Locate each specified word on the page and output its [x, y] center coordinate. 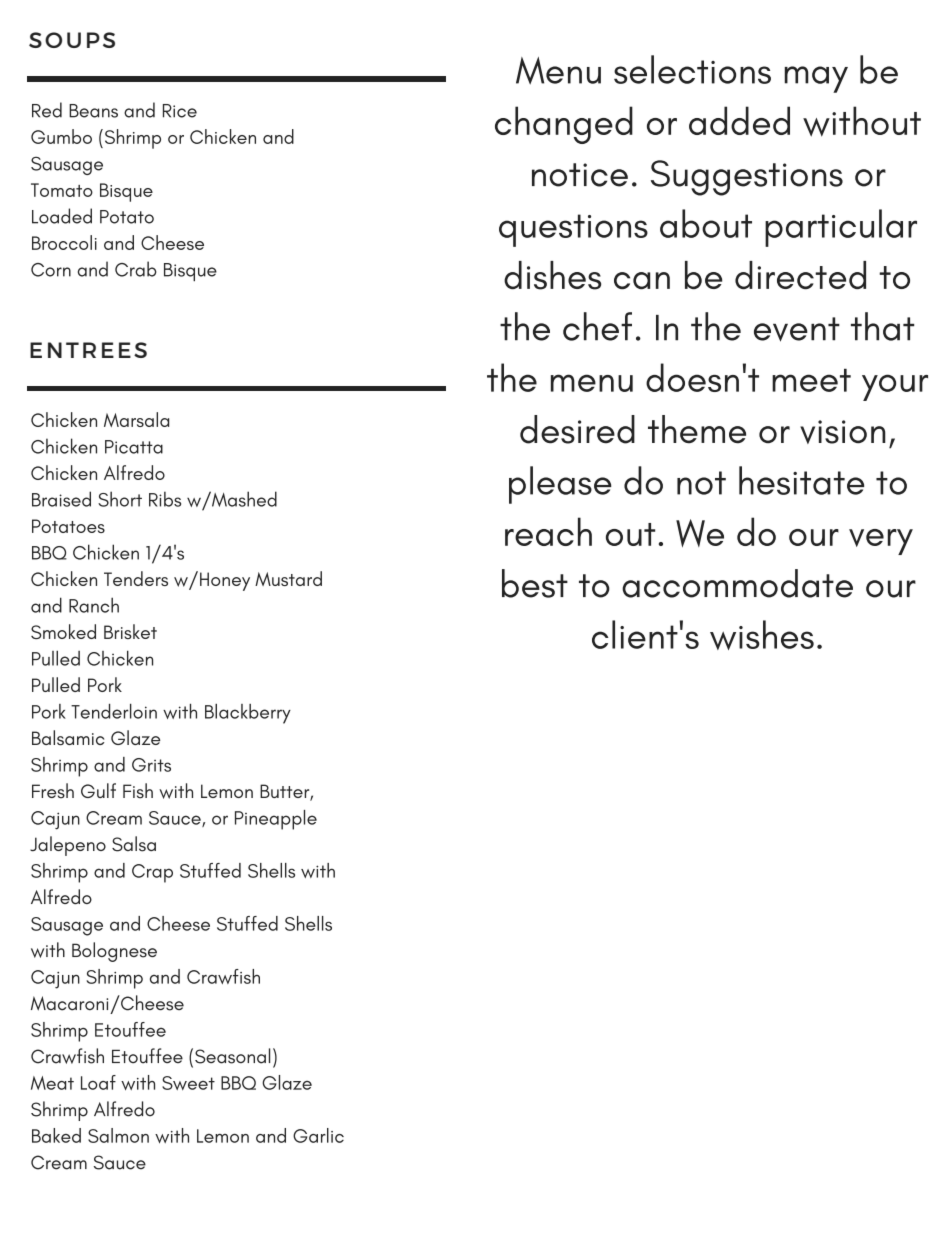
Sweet [188, 1083]
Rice [180, 111]
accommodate [737, 583]
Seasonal [232, 1056]
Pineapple [276, 820]
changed [564, 125]
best [535, 583]
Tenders [136, 578]
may [816, 79]
